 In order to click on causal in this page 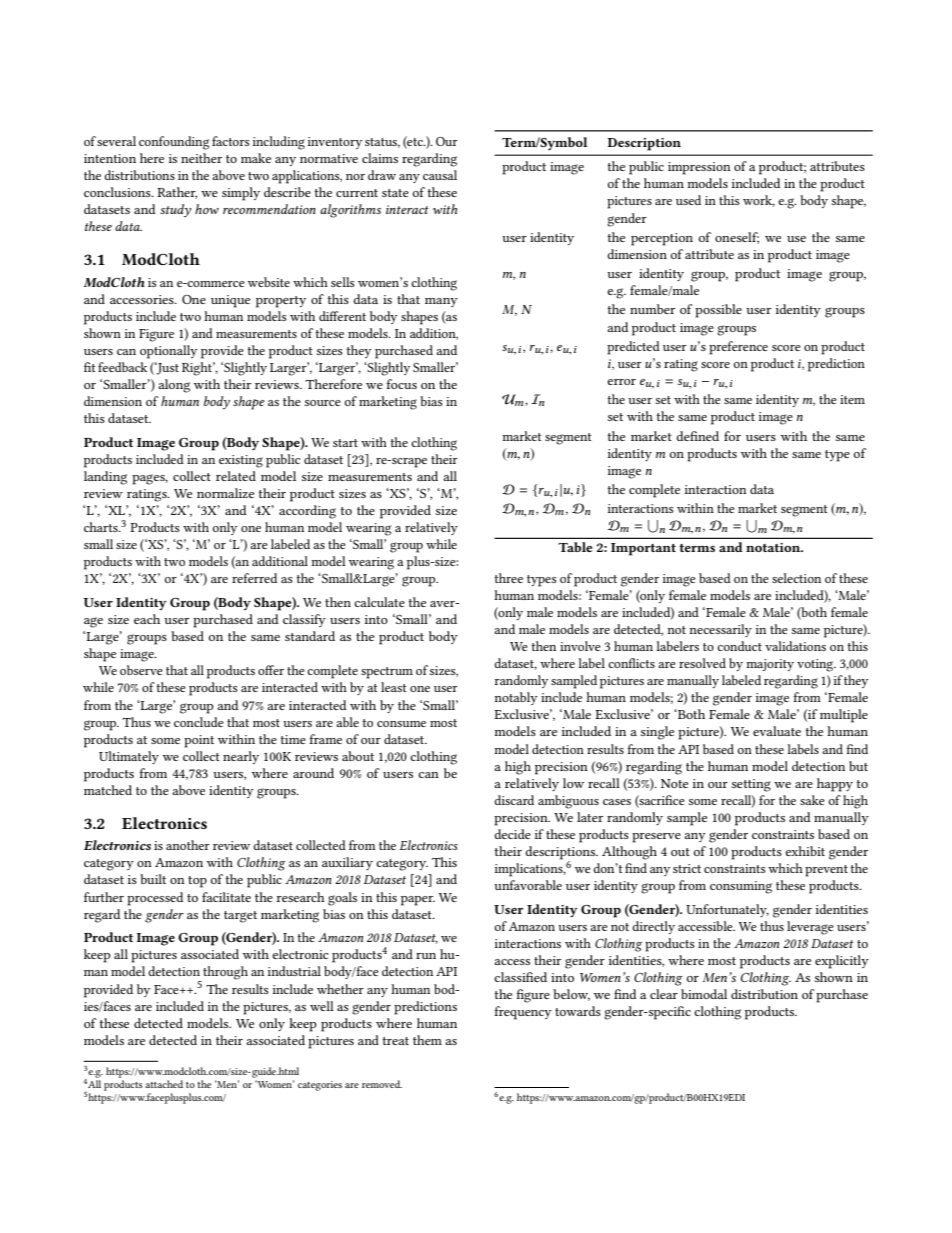, I will do `click(440, 175)`.
